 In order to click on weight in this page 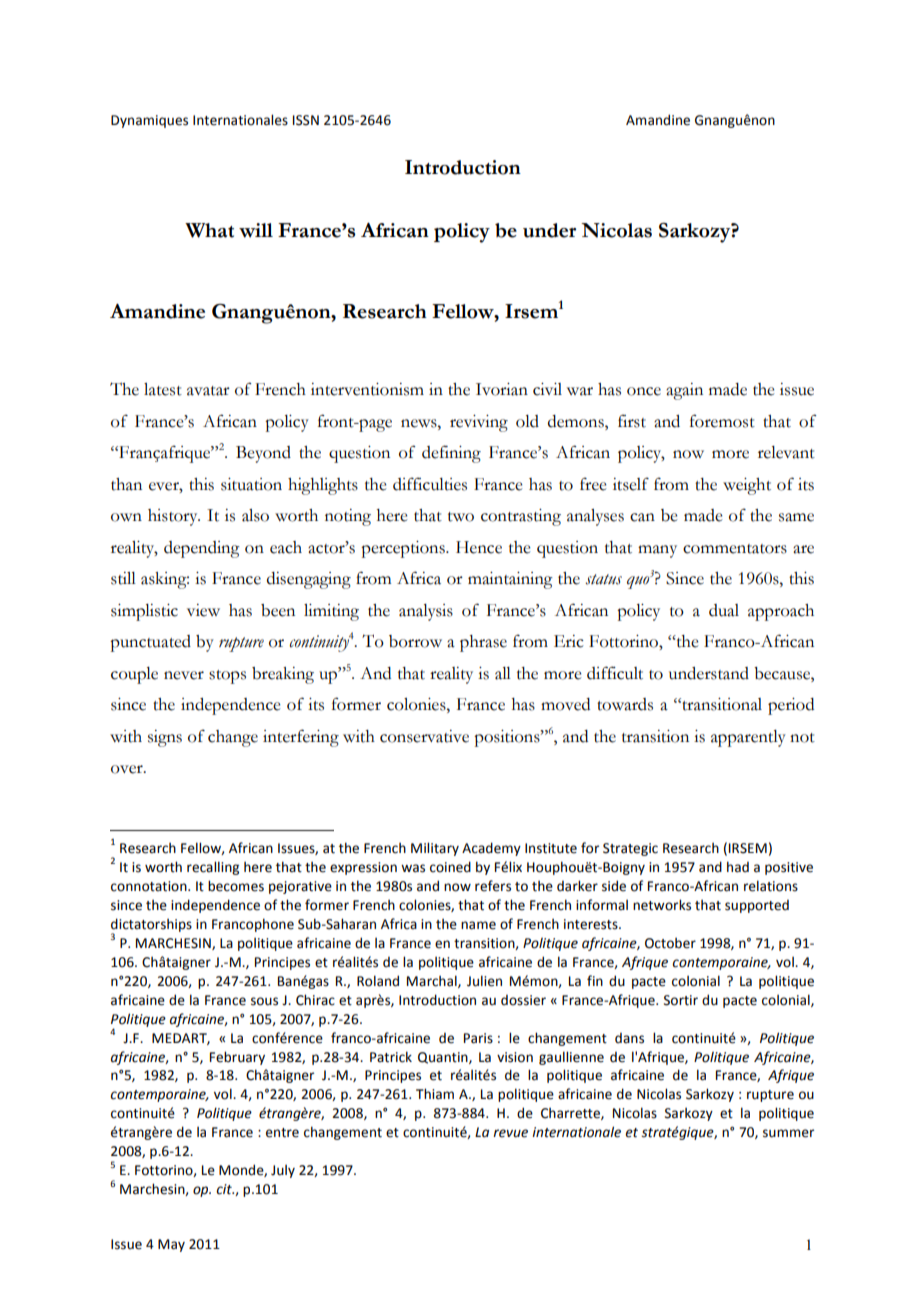, I will do `click(747, 486)`.
